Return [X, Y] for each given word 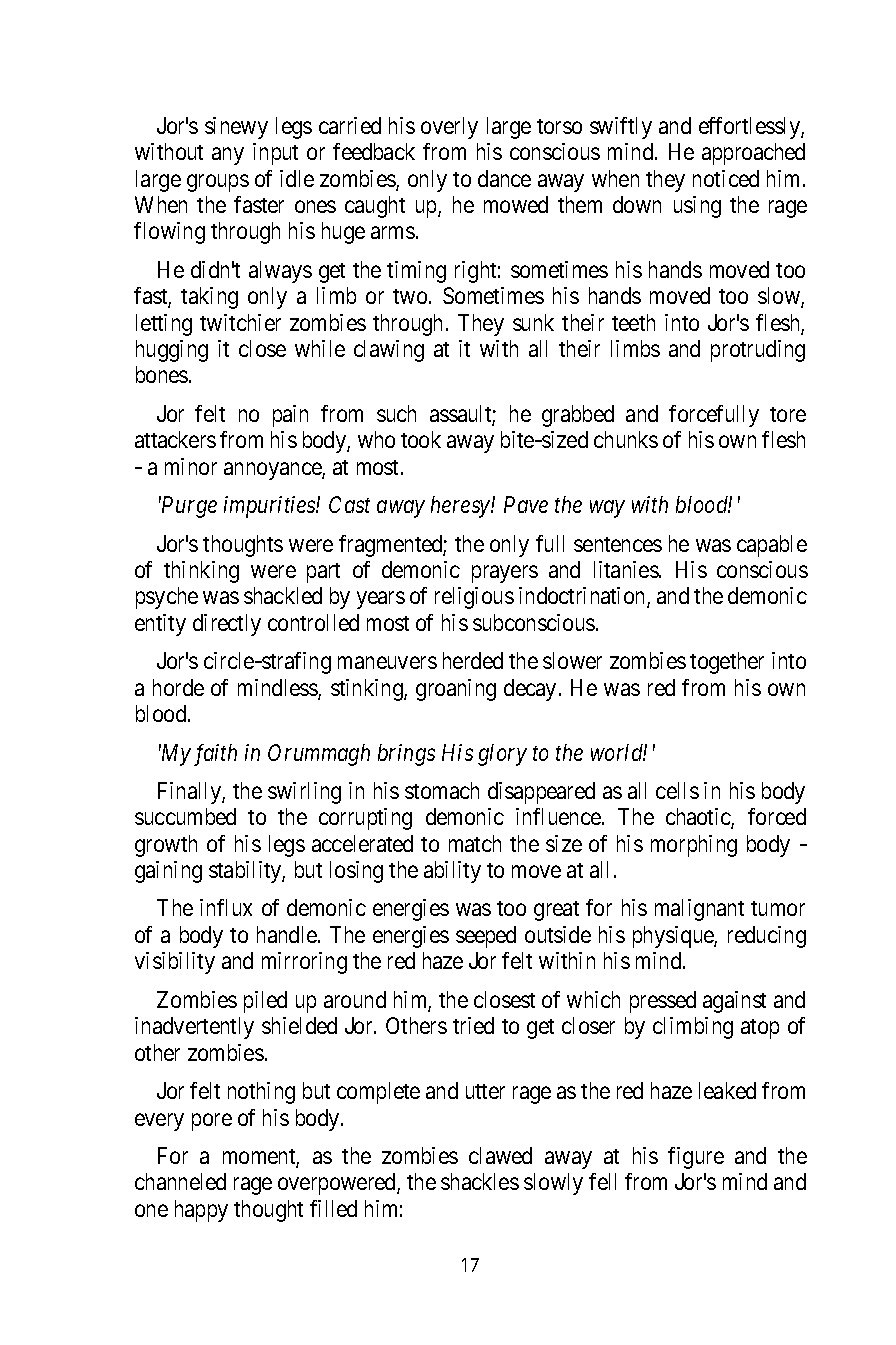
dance [504, 178]
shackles [480, 1181]
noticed [726, 178]
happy [201, 1211]
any [228, 156]
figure [696, 1158]
